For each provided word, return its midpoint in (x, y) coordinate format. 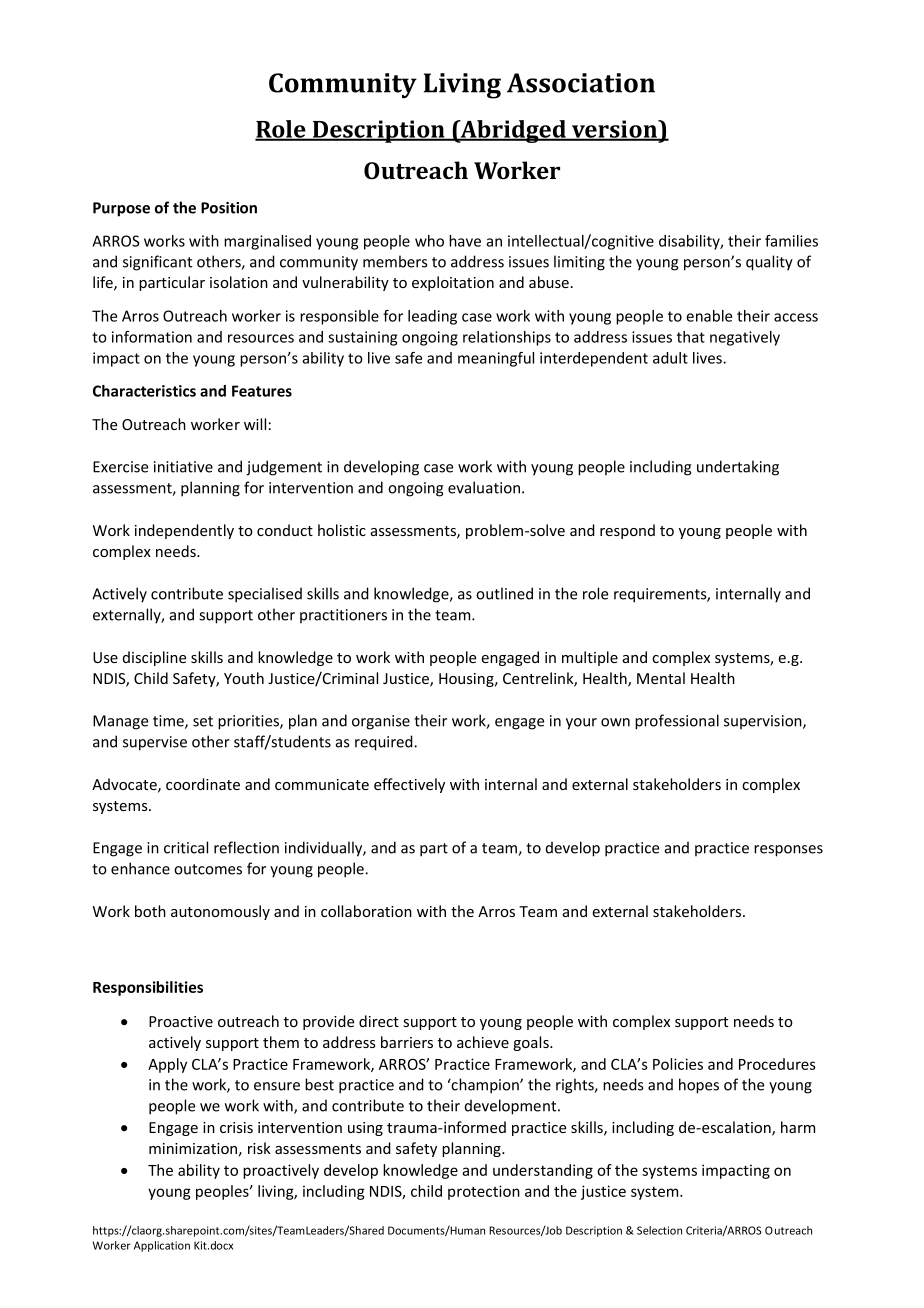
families (791, 241)
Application (162, 1246)
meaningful (496, 359)
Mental (661, 678)
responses (788, 851)
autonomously (220, 912)
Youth (244, 678)
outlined (504, 593)
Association (581, 83)
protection (484, 1192)
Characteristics (144, 391)
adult (670, 358)
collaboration (366, 911)
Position (229, 208)
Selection (659, 1230)
